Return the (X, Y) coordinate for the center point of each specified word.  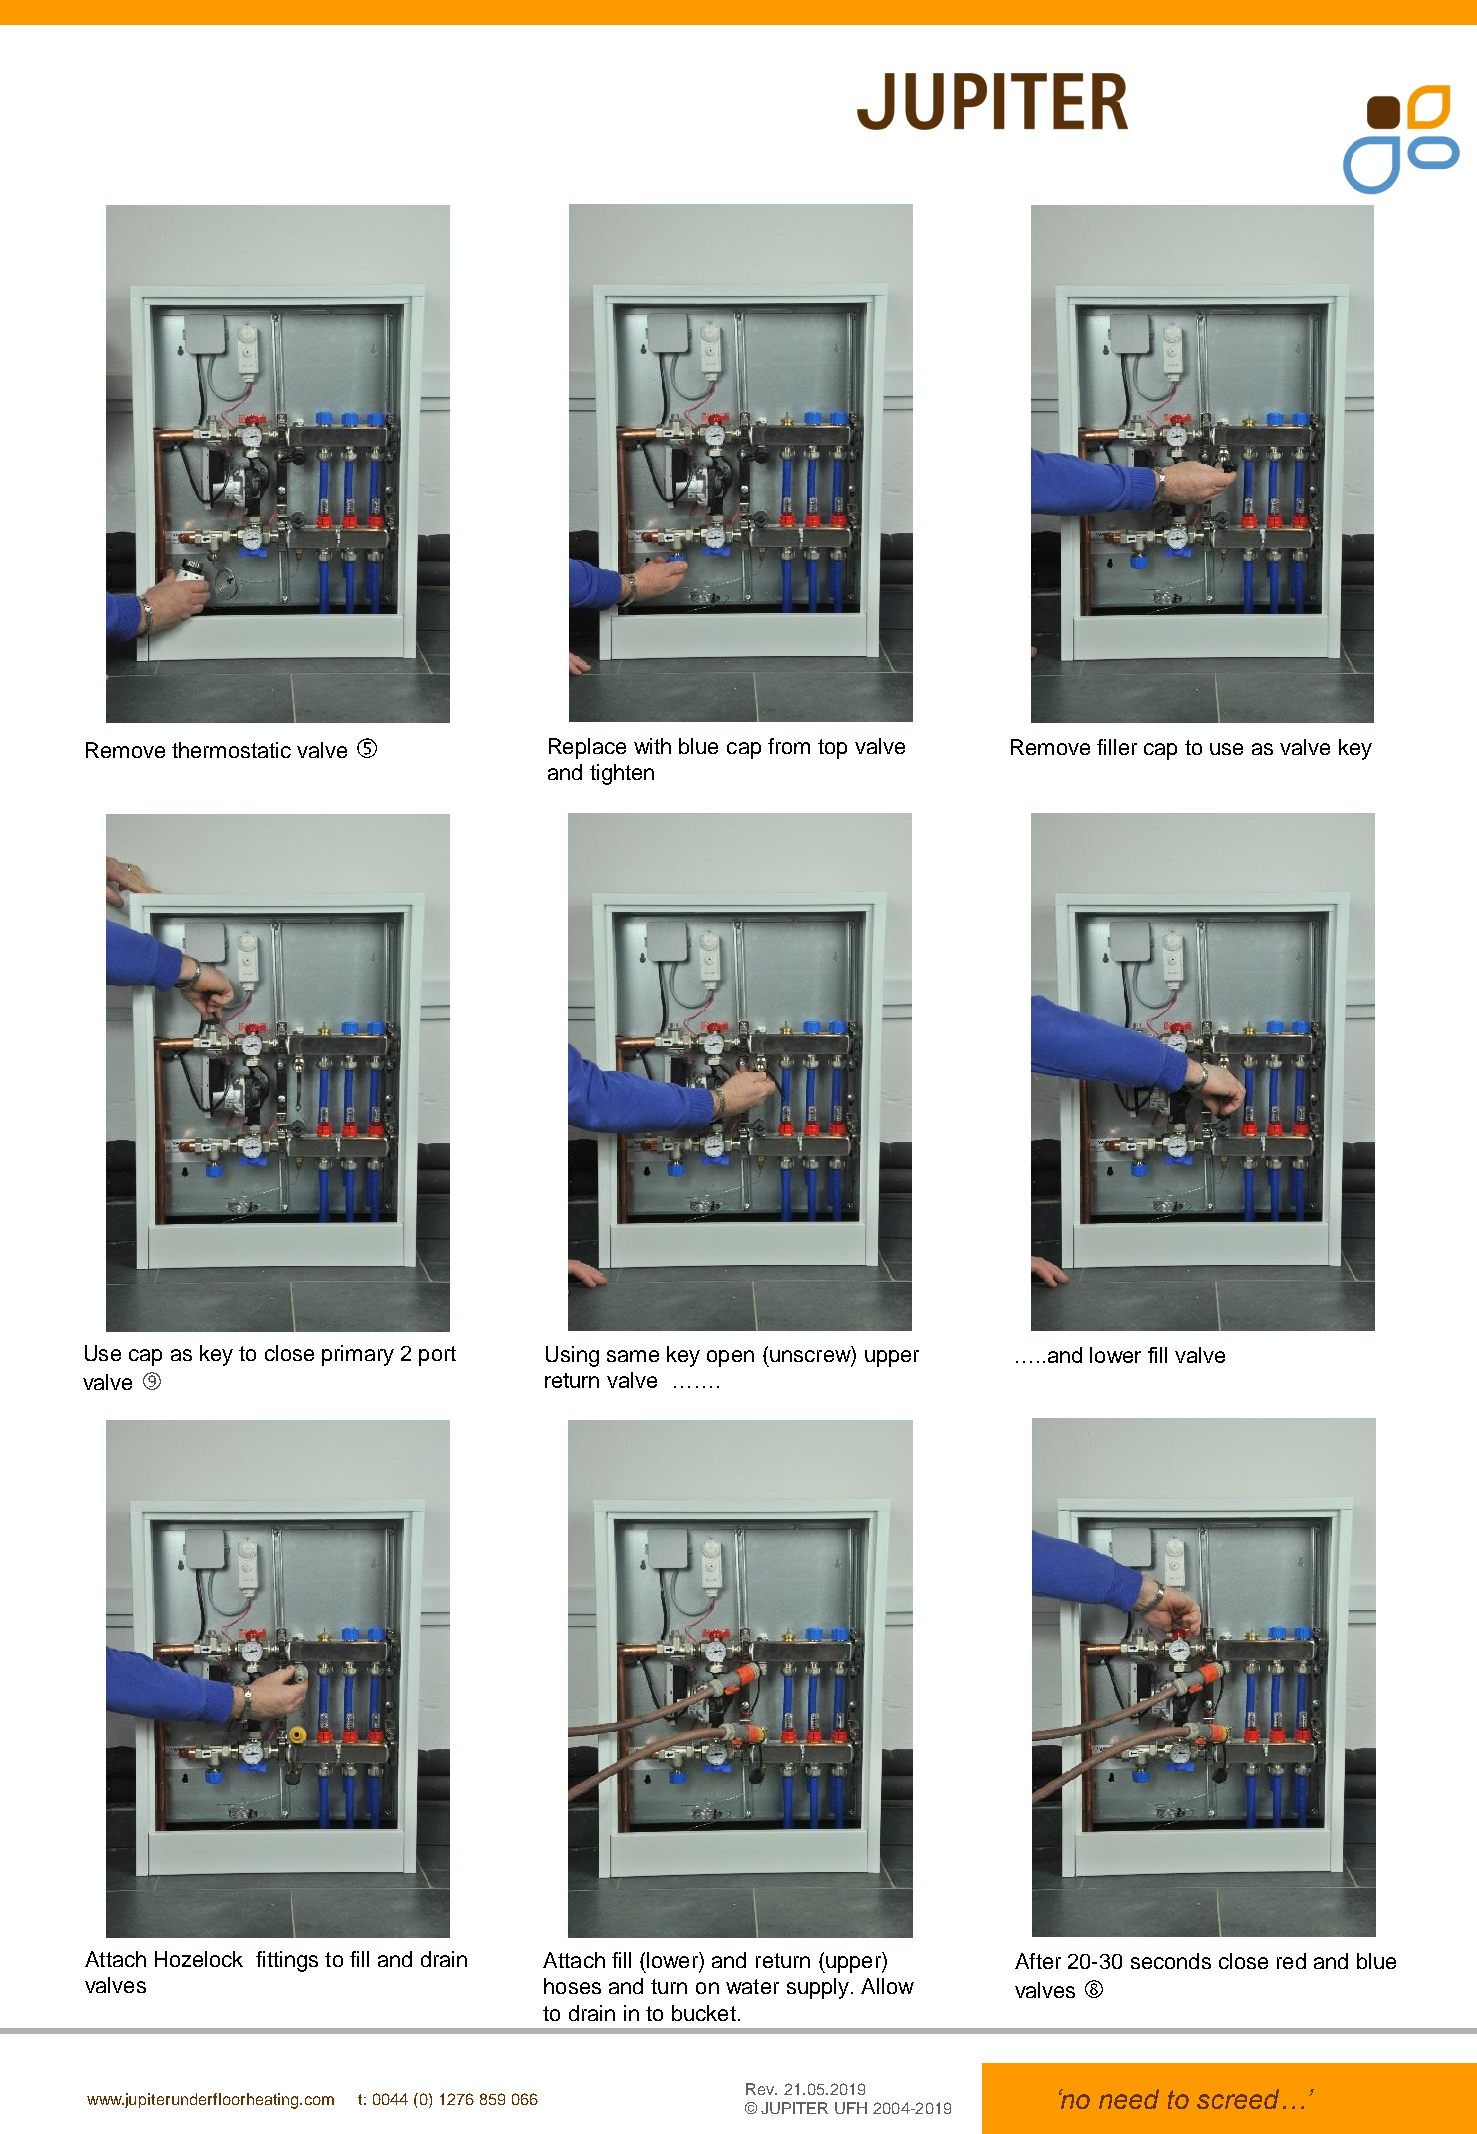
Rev (761, 2089)
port (437, 1356)
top (832, 749)
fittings (287, 1961)
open (730, 1358)
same (633, 1356)
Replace (587, 748)
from (789, 746)
